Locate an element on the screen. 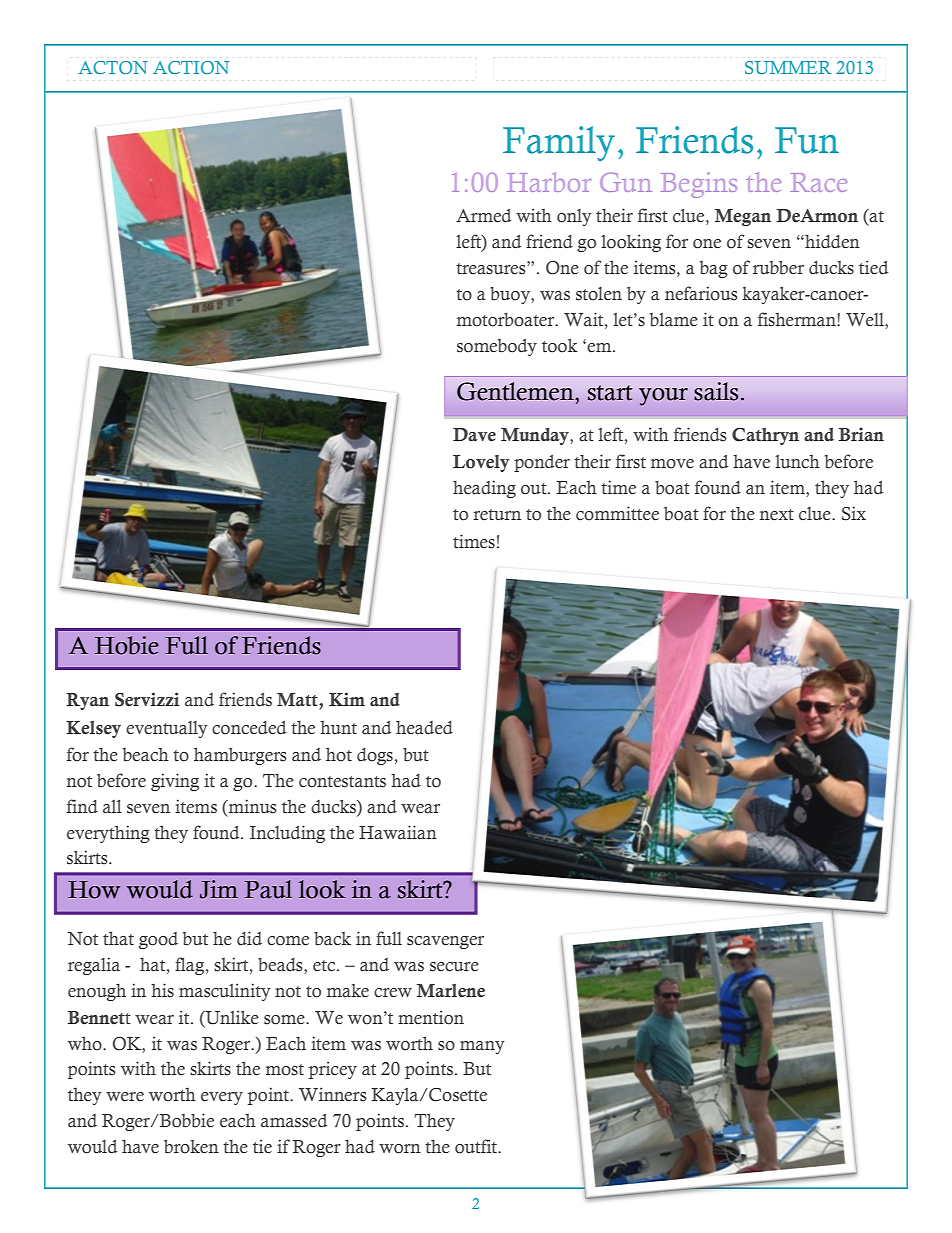  ACTION is located at coordinates (191, 67).
